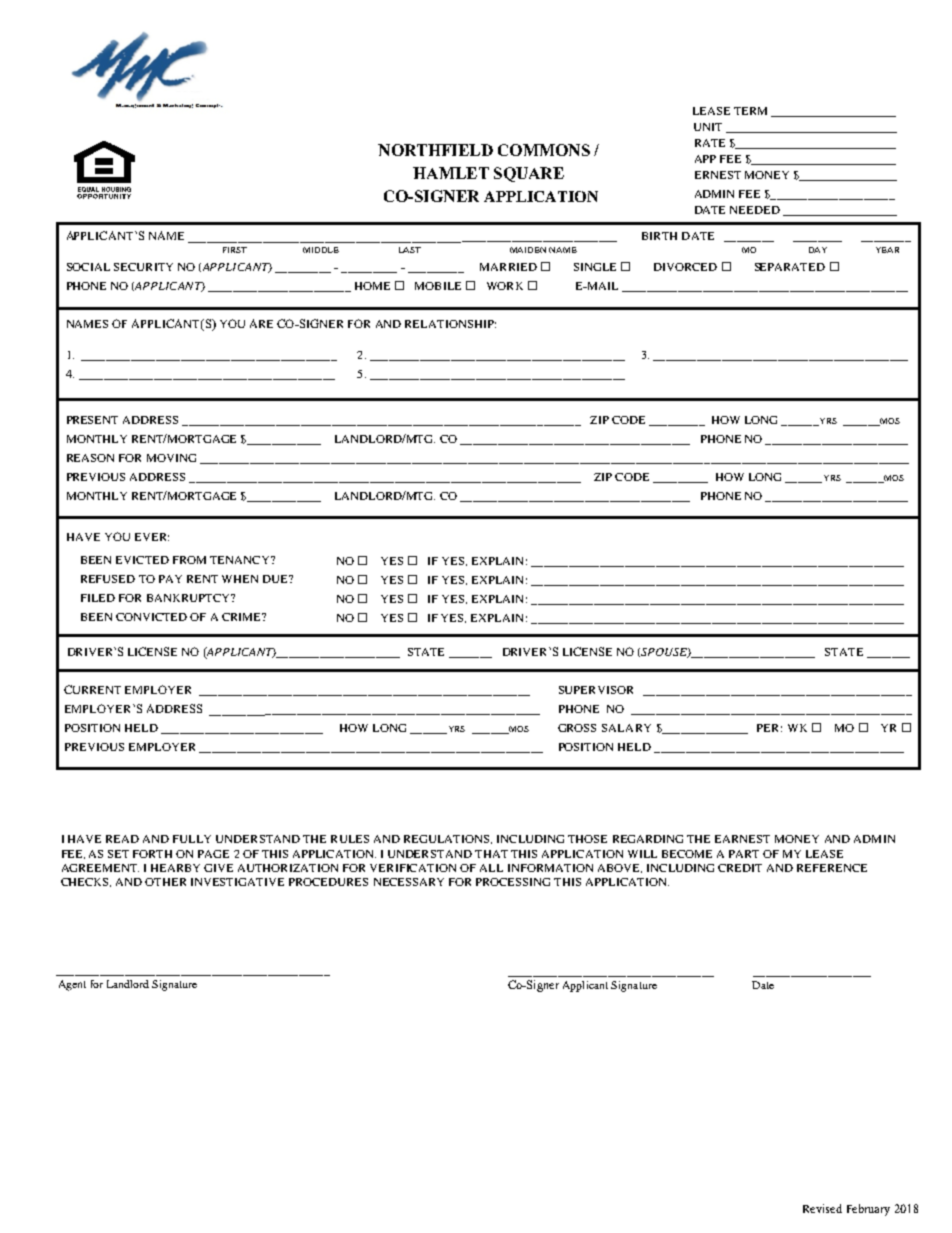 Image resolution: width=952 pixels, height=1233 pixels. I want to click on SALARY, so click(626, 728).
